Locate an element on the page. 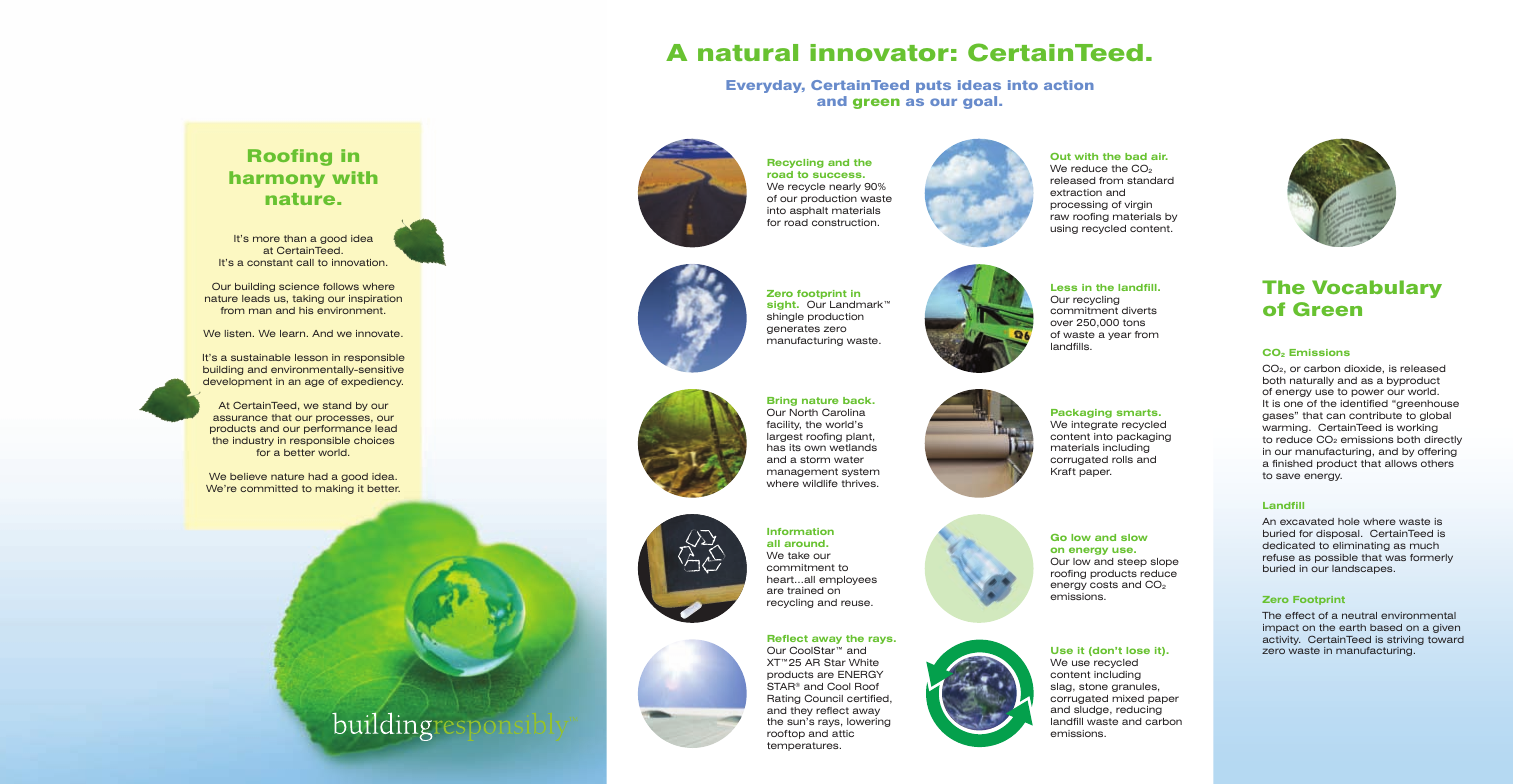 The image size is (1513, 784). thrives is located at coordinates (860, 483).
